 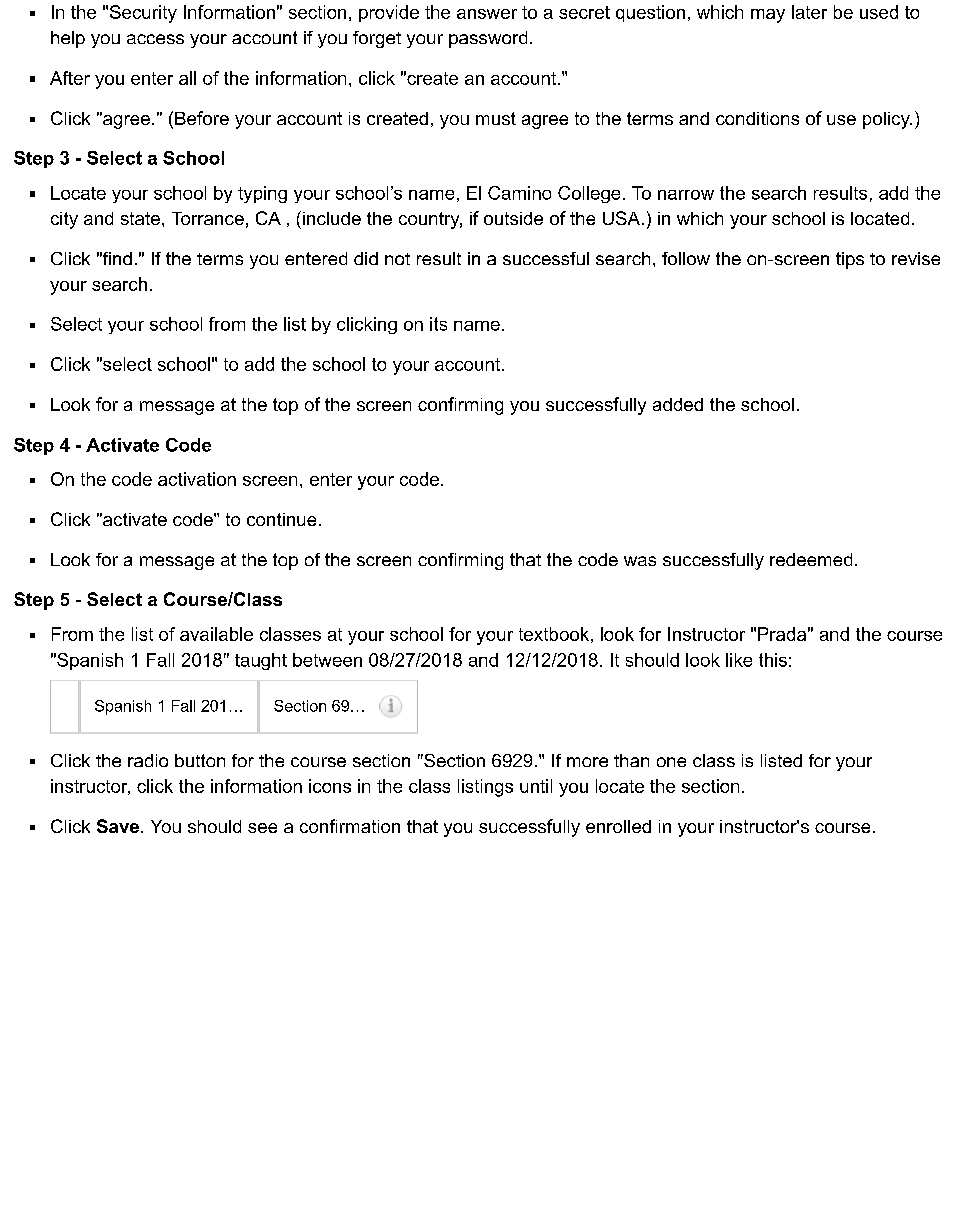 What do you see at coordinates (678, 404) in the screenshot?
I see `added` at bounding box center [678, 404].
